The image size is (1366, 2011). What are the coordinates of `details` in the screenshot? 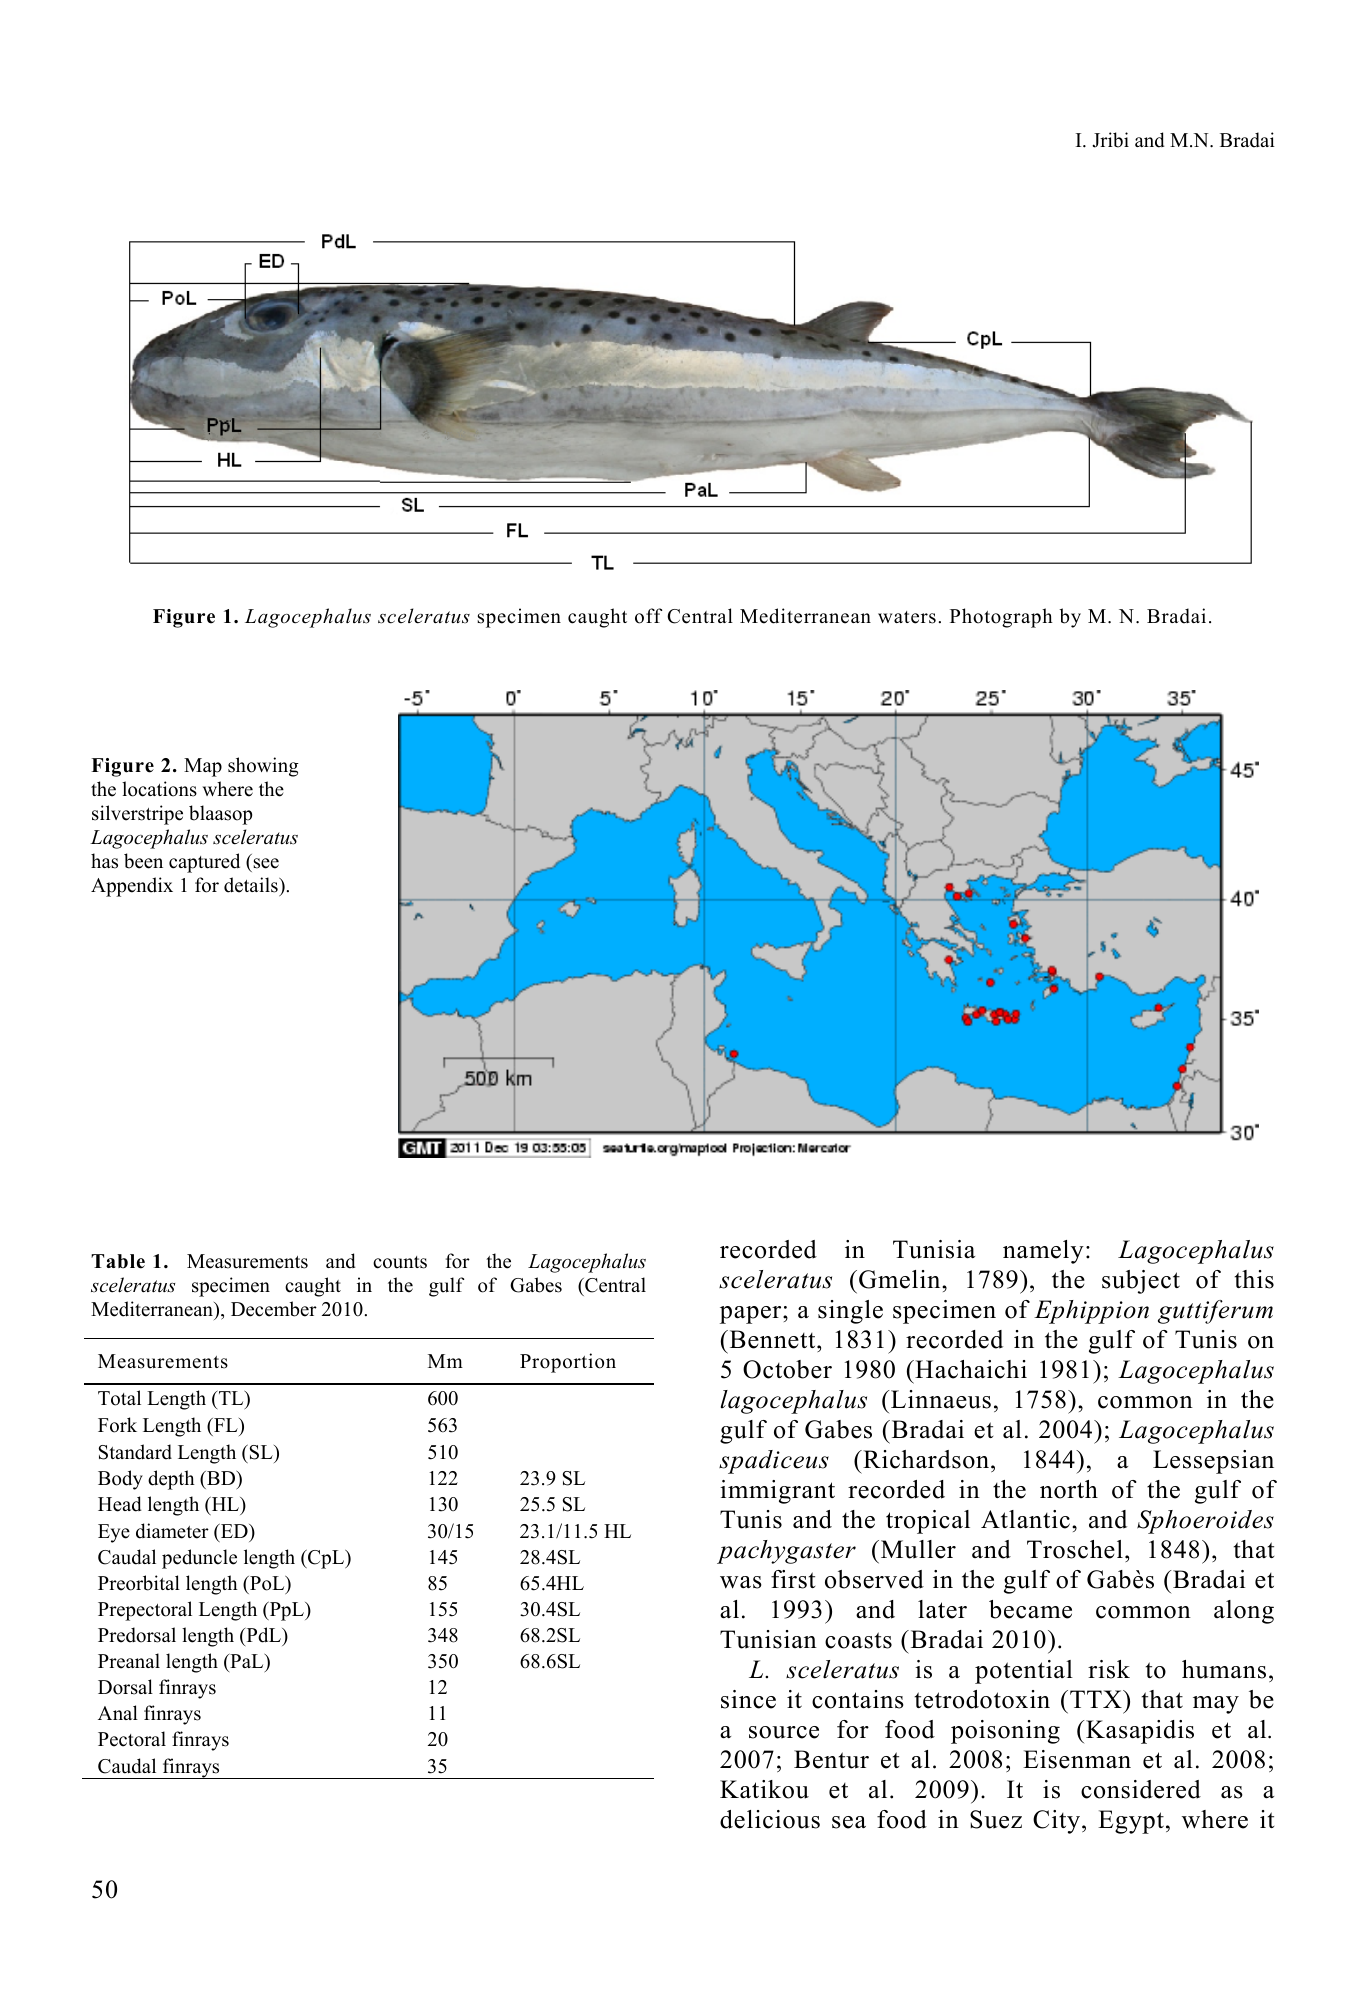 It's located at (252, 885).
